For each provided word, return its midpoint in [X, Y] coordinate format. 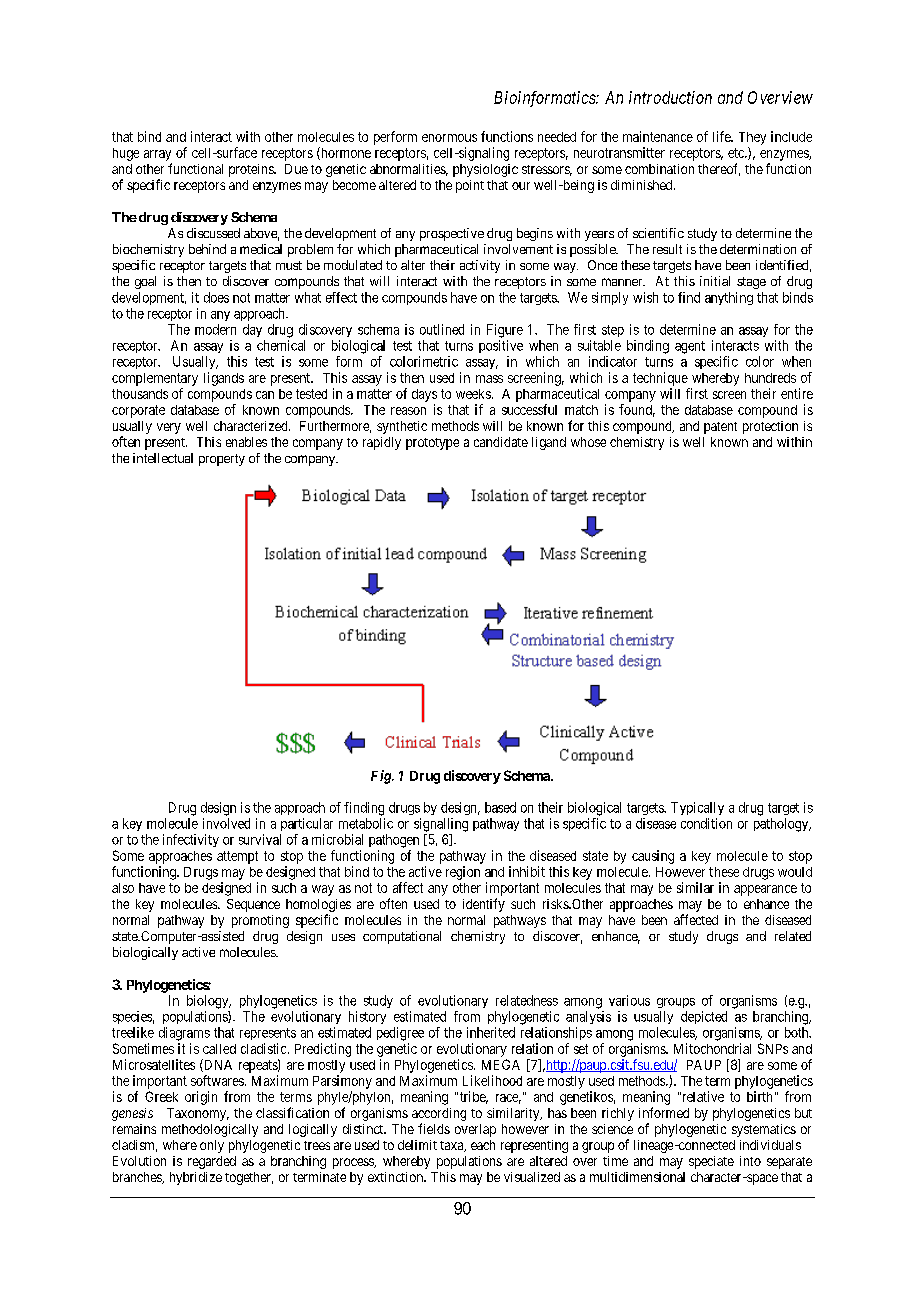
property [222, 460]
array [157, 155]
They [752, 138]
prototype [432, 444]
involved [226, 823]
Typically [697, 808]
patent [720, 428]
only [212, 1146]
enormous [449, 138]
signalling [441, 825]
